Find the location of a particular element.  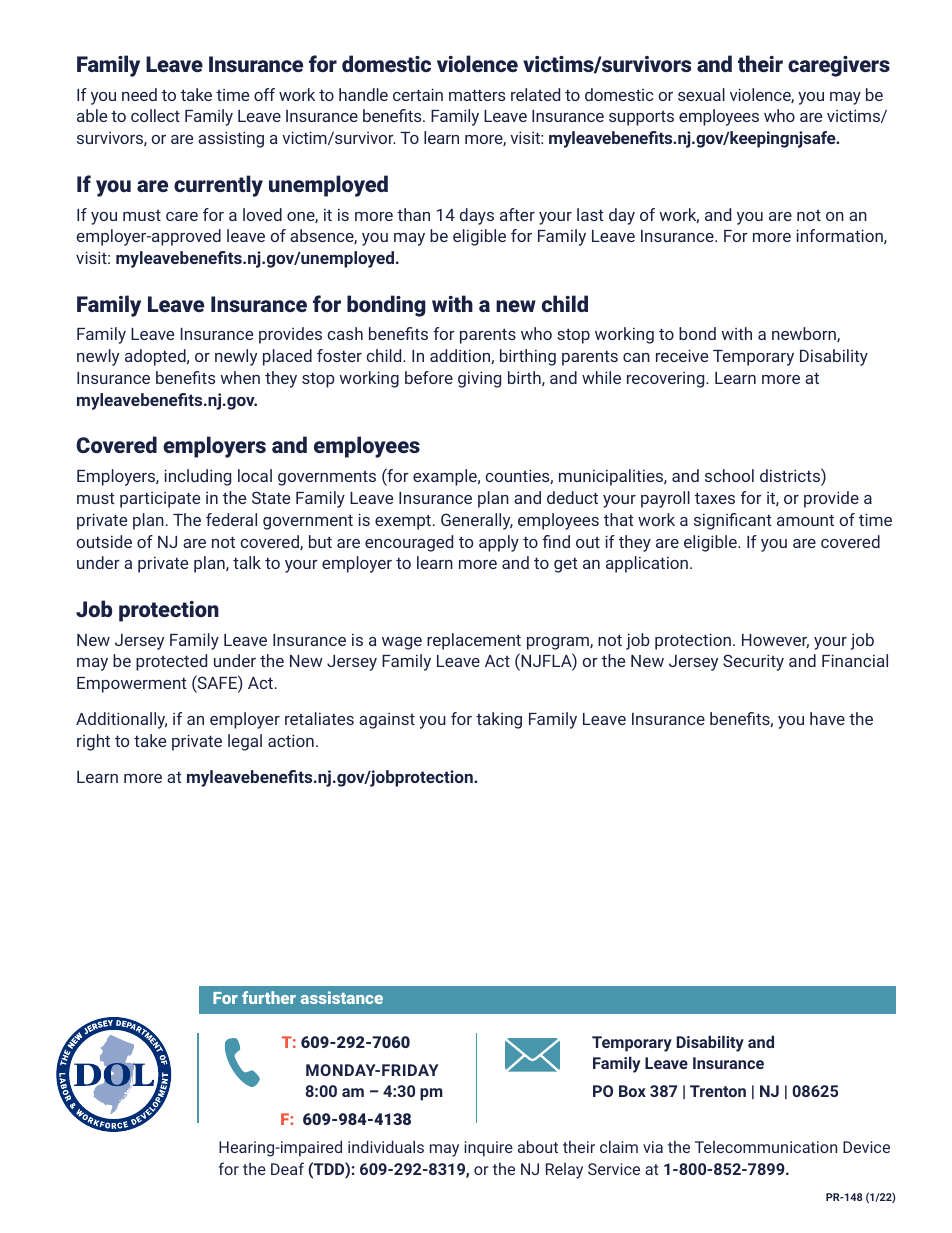

have is located at coordinates (827, 718).
